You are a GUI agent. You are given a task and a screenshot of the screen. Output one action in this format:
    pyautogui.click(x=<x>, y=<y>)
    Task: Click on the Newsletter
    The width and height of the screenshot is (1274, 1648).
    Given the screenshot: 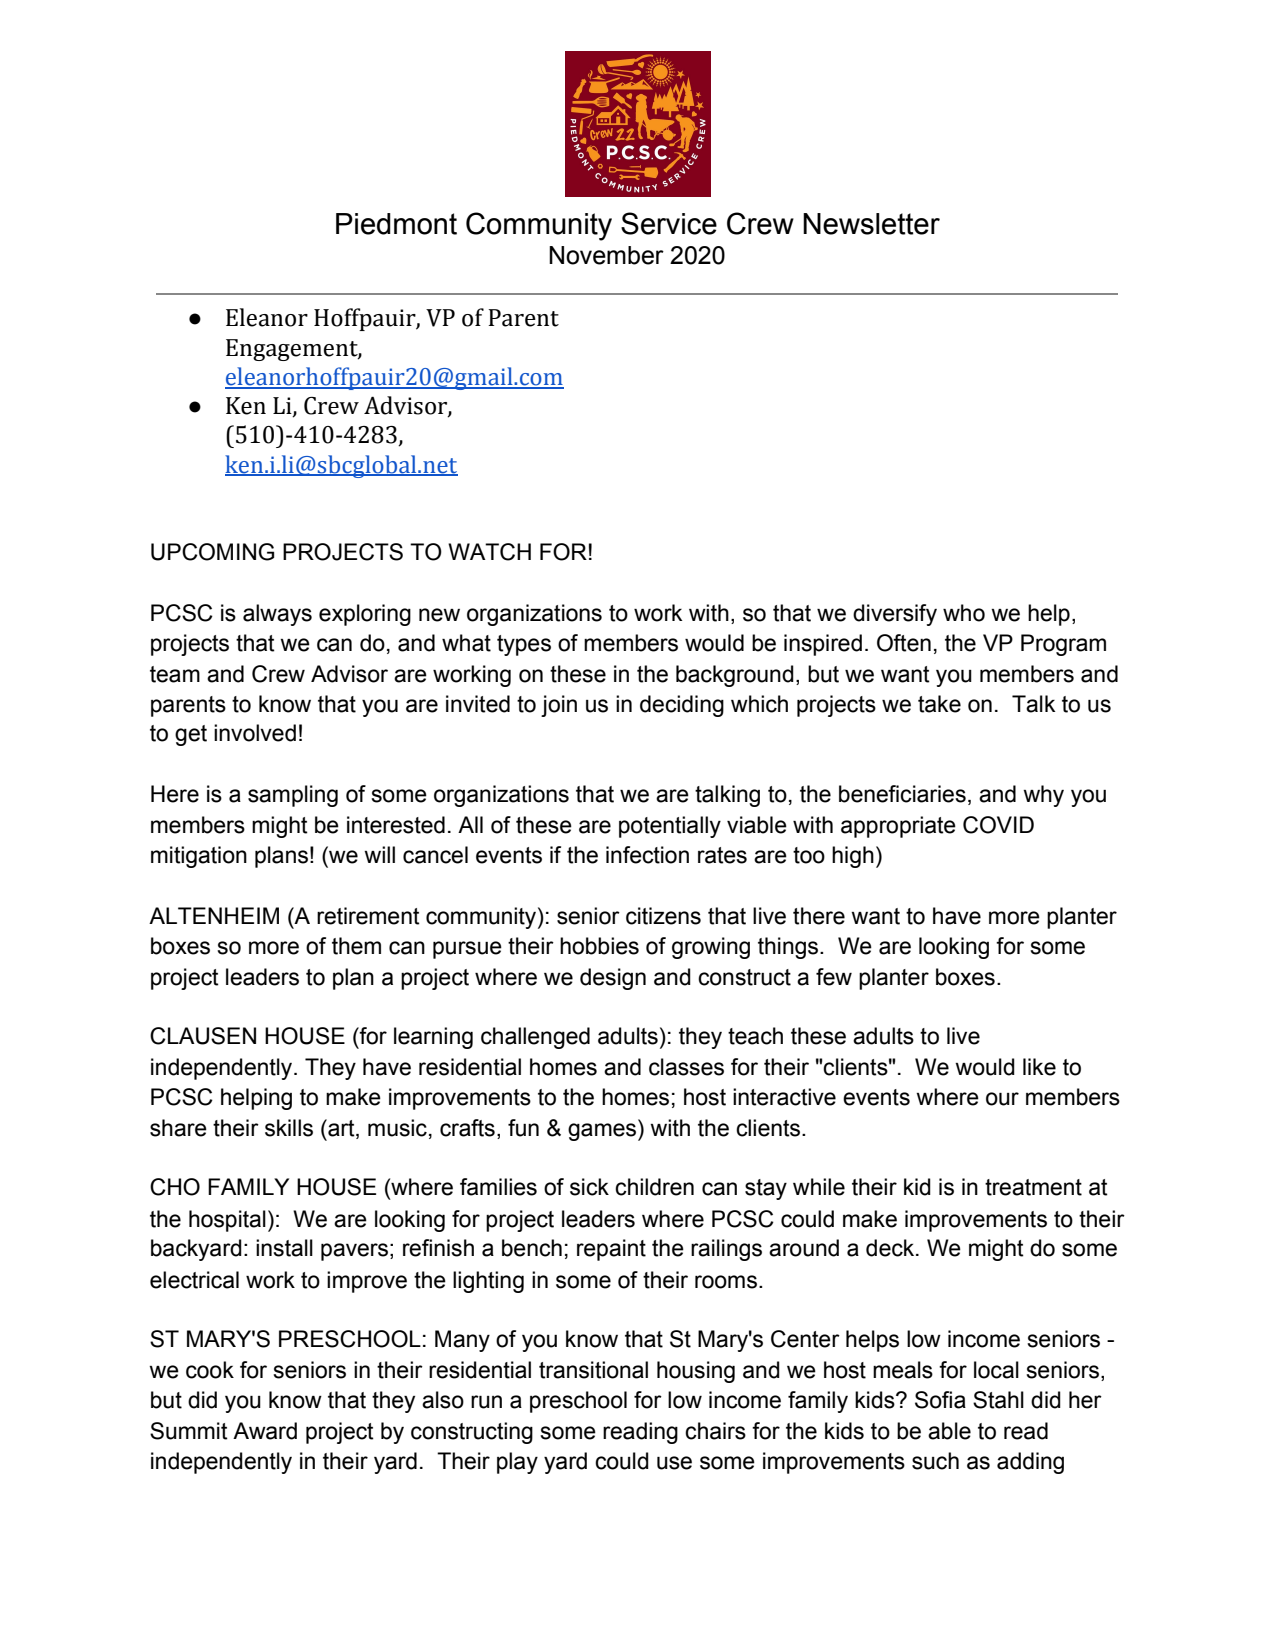 What is the action you would take?
    pyautogui.click(x=871, y=224)
